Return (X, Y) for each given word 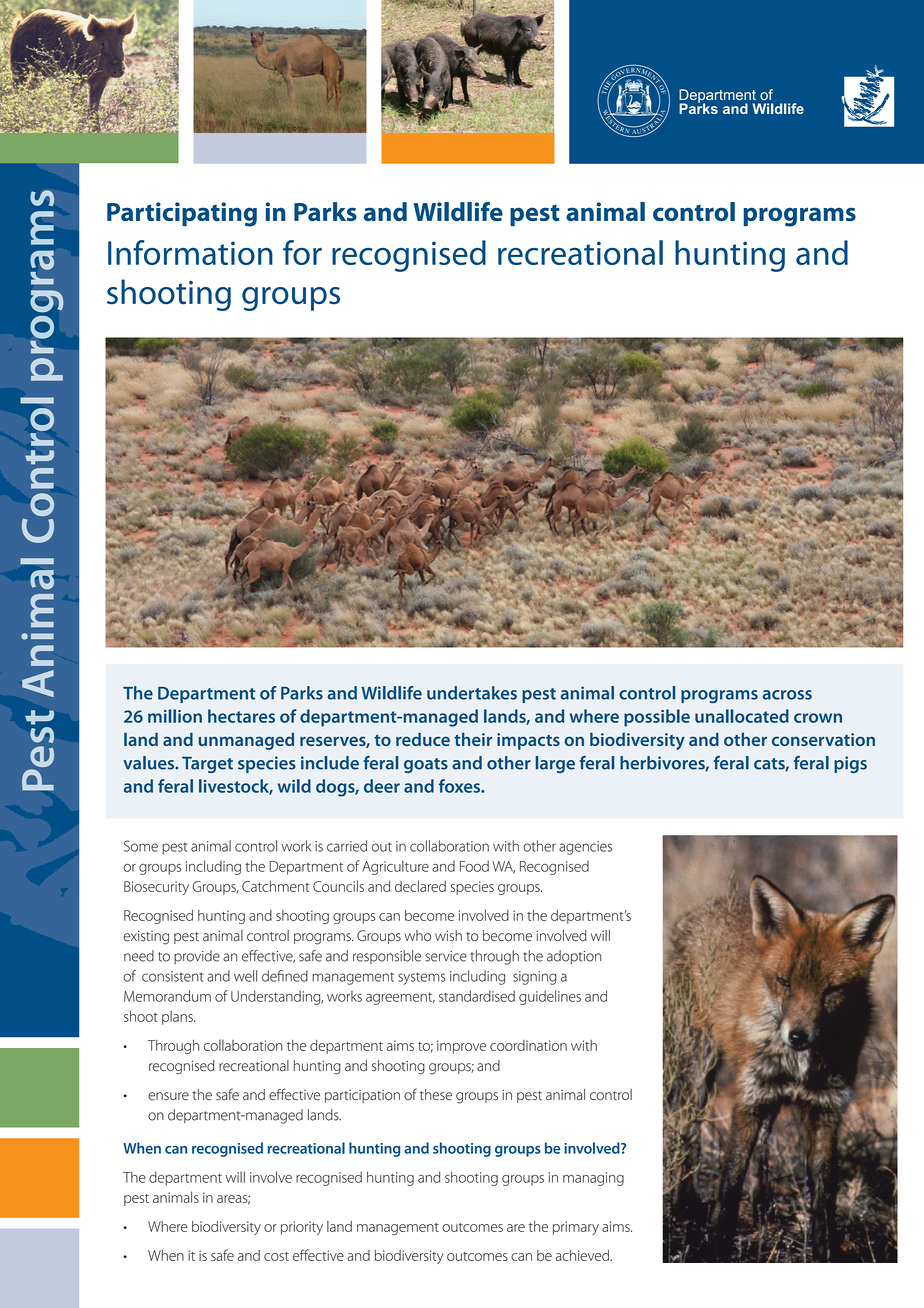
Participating (182, 214)
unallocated (742, 716)
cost (276, 1256)
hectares (241, 716)
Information (190, 252)
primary (576, 1228)
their (473, 739)
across (787, 695)
